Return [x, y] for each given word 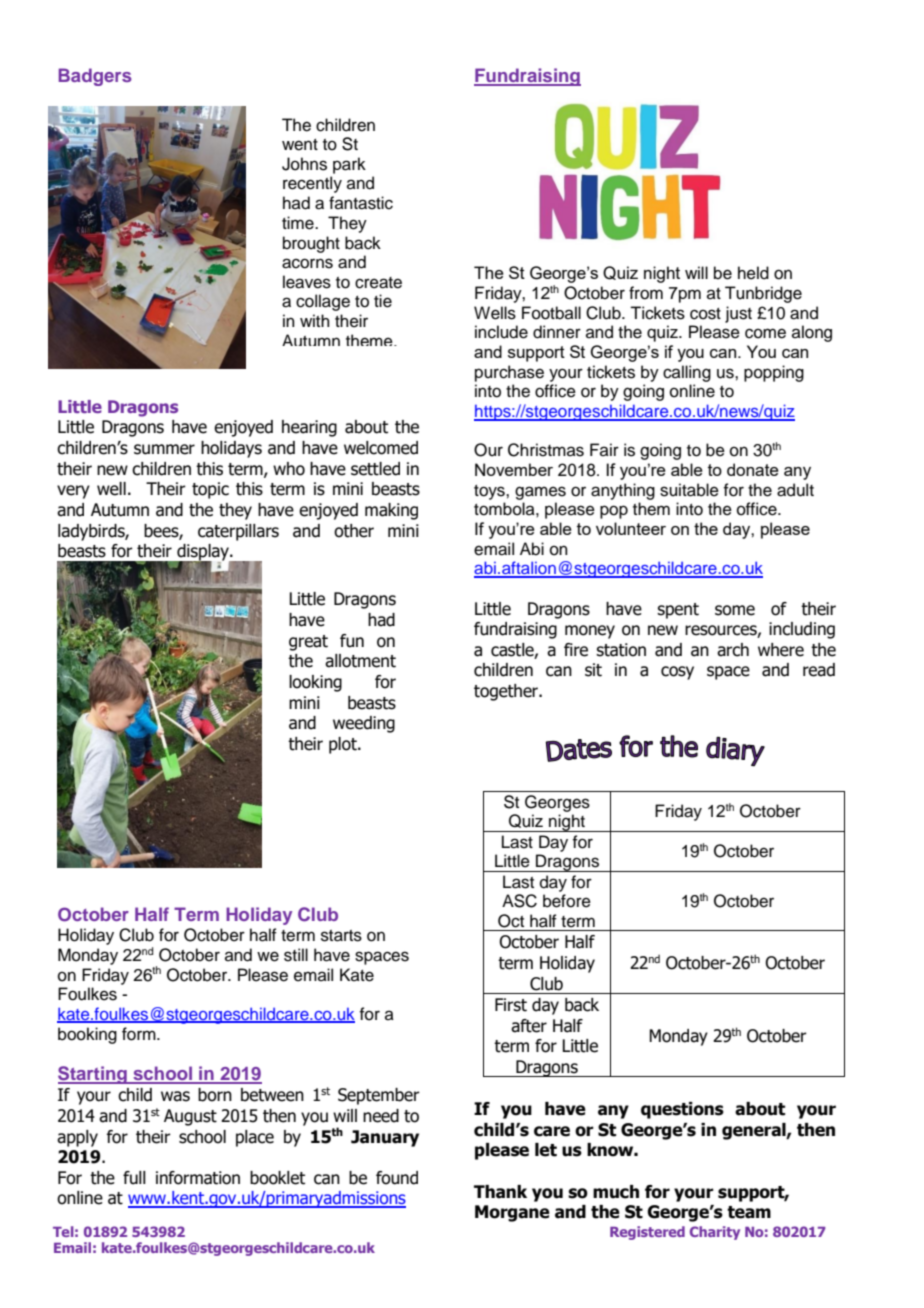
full [134, 1178]
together [507, 692]
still [296, 955]
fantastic [361, 203]
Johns [304, 164]
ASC [519, 901]
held [753, 273]
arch [733, 650]
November [514, 469]
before [567, 901]
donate [753, 469]
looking [315, 683]
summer [164, 449]
